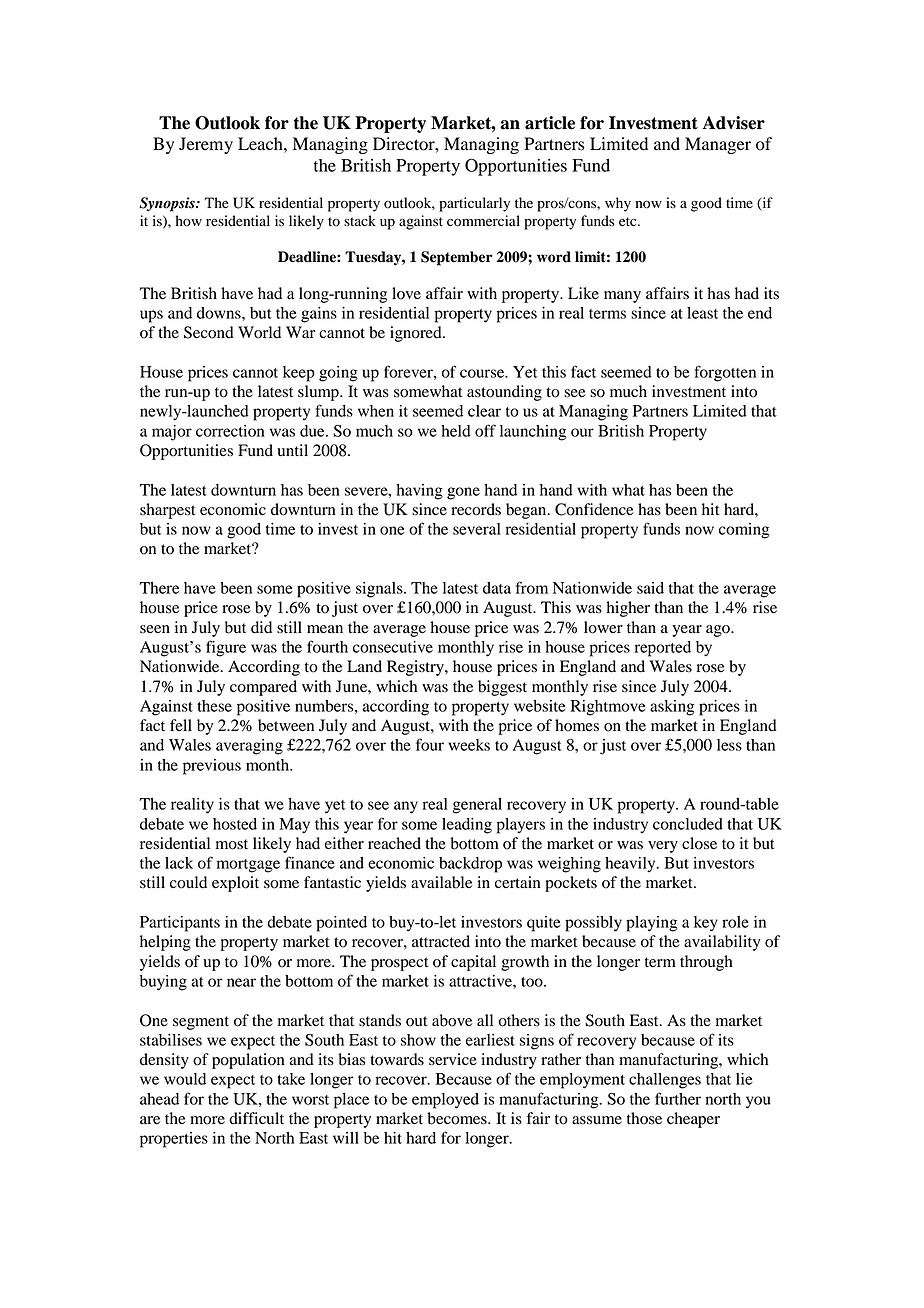 The width and height of the screenshot is (924, 1308). What do you see at coordinates (256, 1118) in the screenshot?
I see `difficult` at bounding box center [256, 1118].
